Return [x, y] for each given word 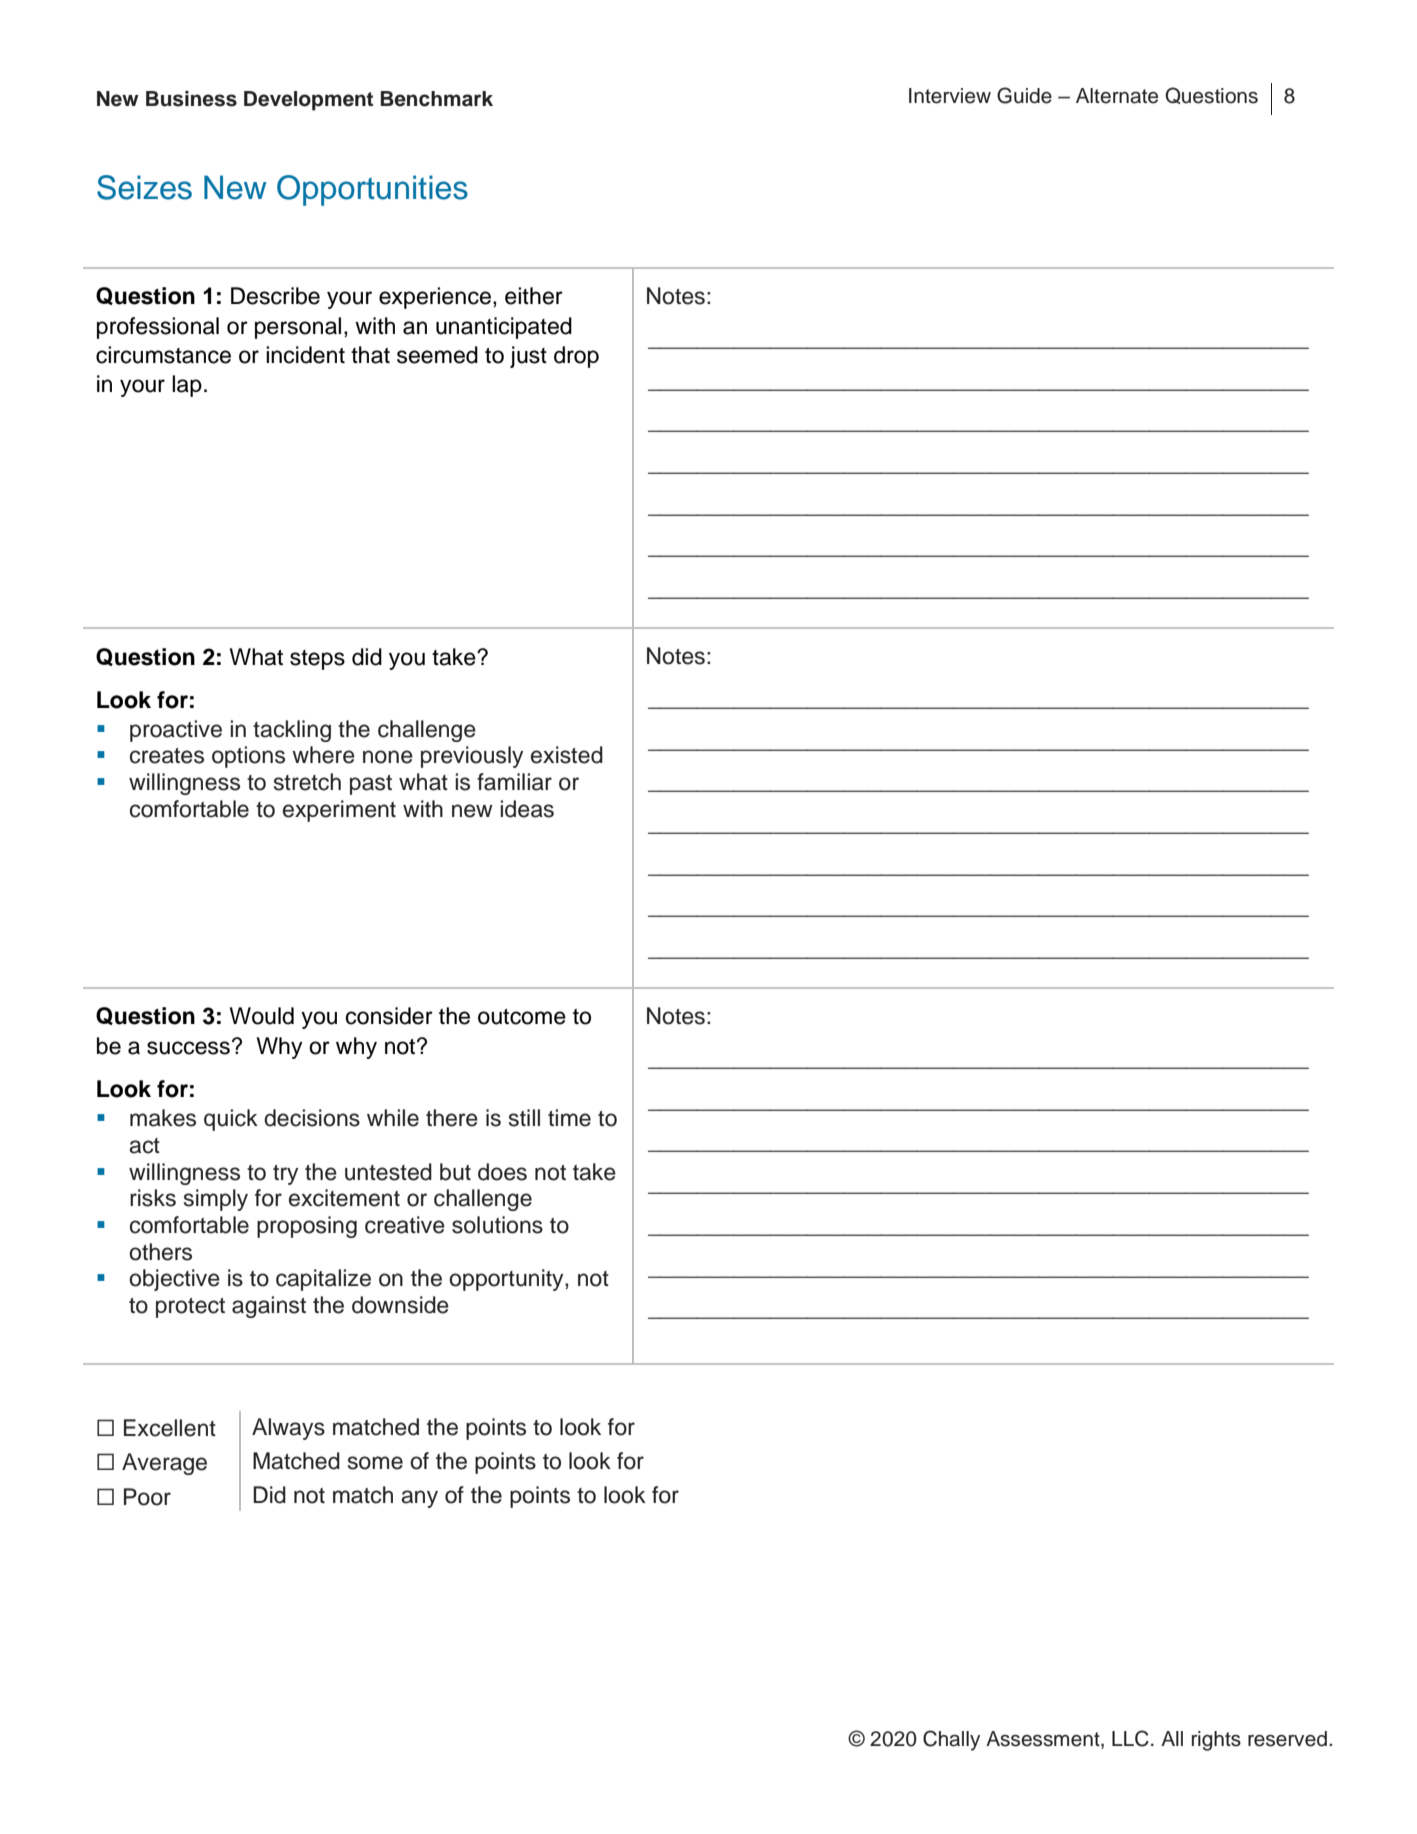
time [569, 1118]
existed [567, 755]
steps [317, 660]
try [285, 1175]
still [524, 1118]
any [419, 1499]
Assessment [1044, 1740]
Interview [950, 96]
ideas [527, 809]
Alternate [1117, 96]
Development [308, 101]
